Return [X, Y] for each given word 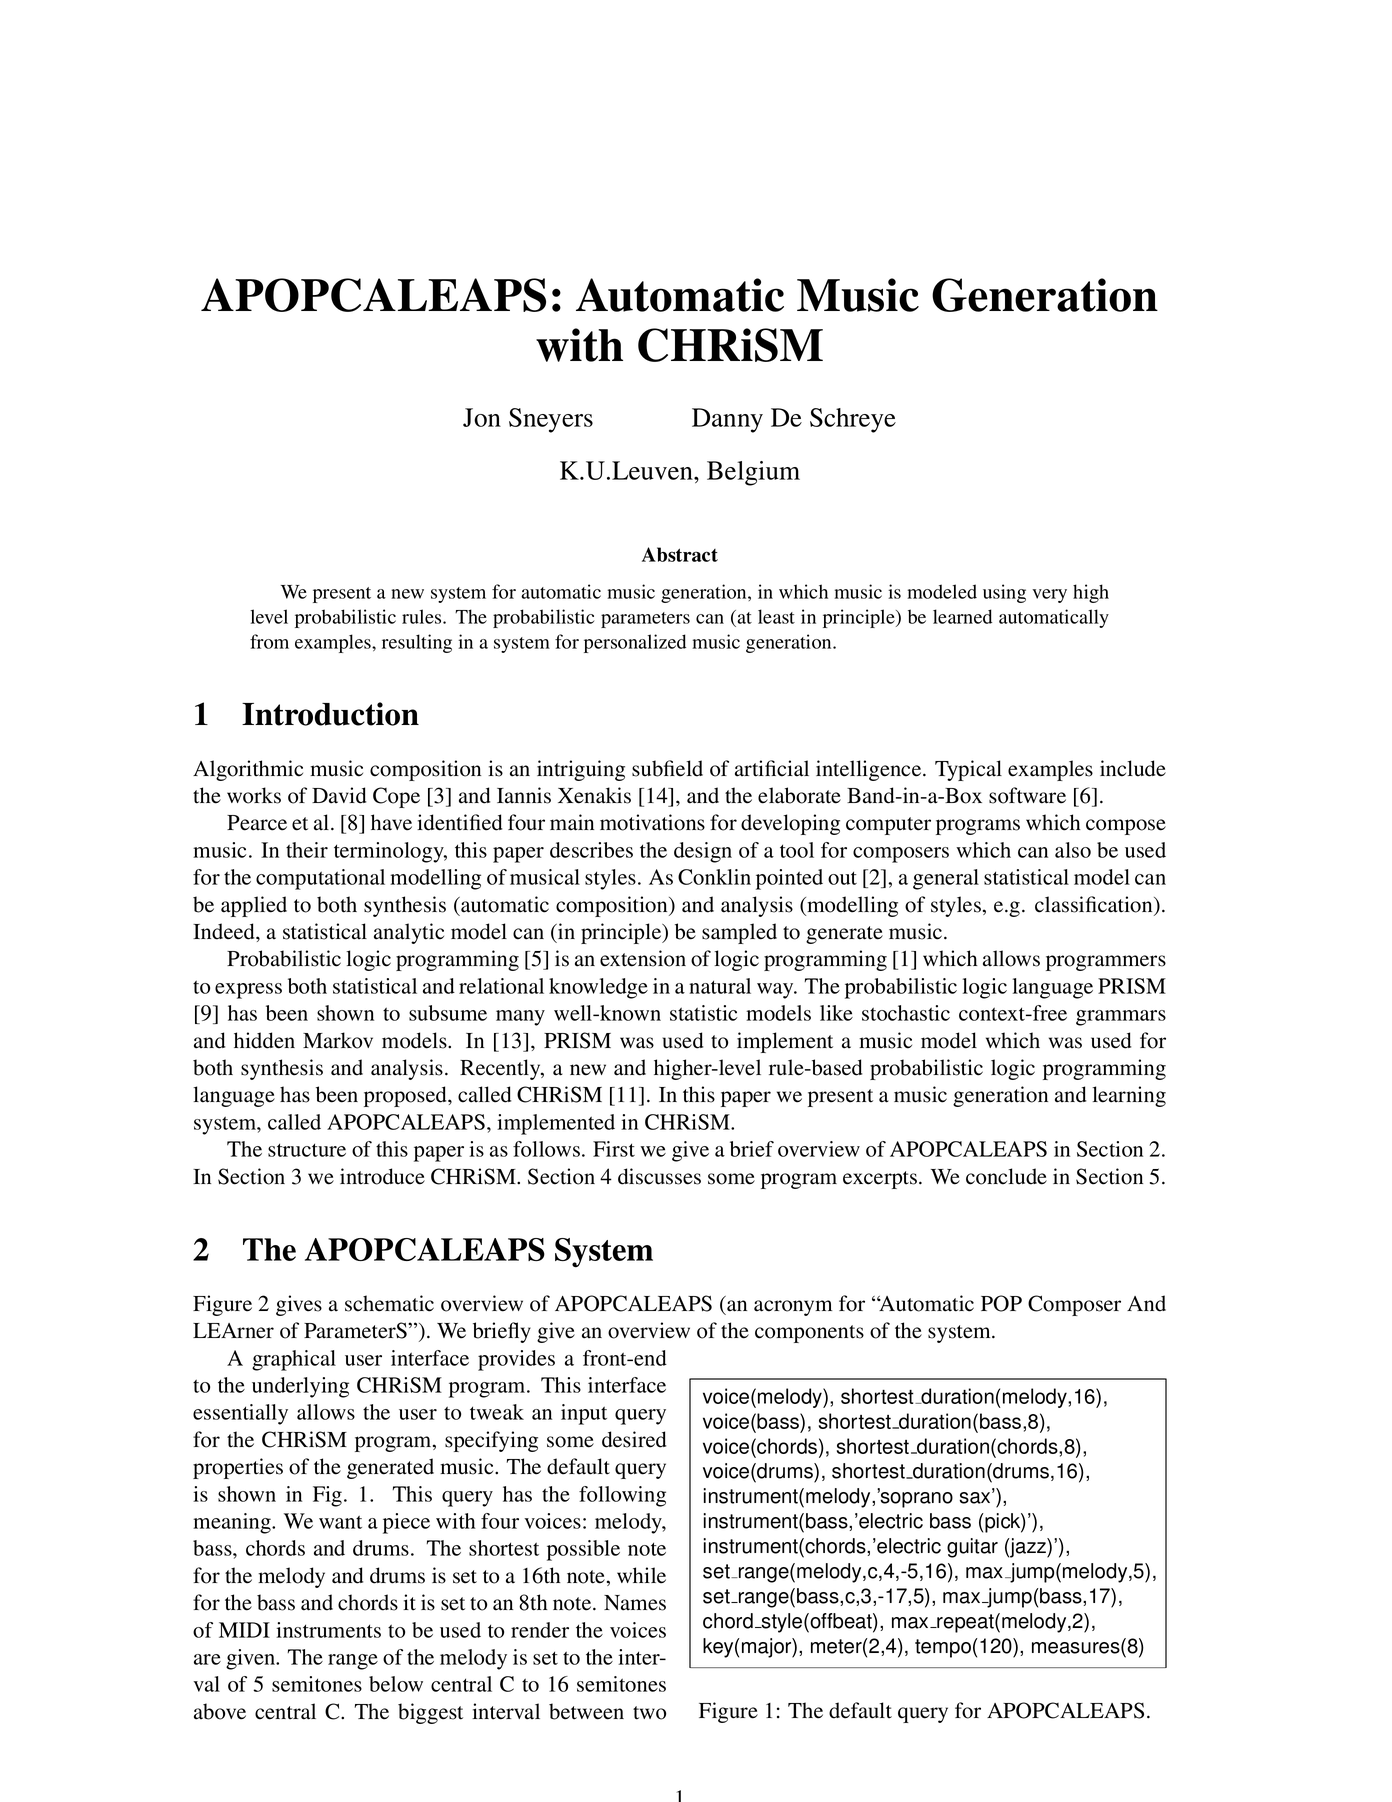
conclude [1006, 1176]
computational [320, 879]
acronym [793, 1308]
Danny [727, 420]
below [396, 1684]
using [1004, 593]
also [1073, 850]
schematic [389, 1303]
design [703, 852]
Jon [482, 417]
